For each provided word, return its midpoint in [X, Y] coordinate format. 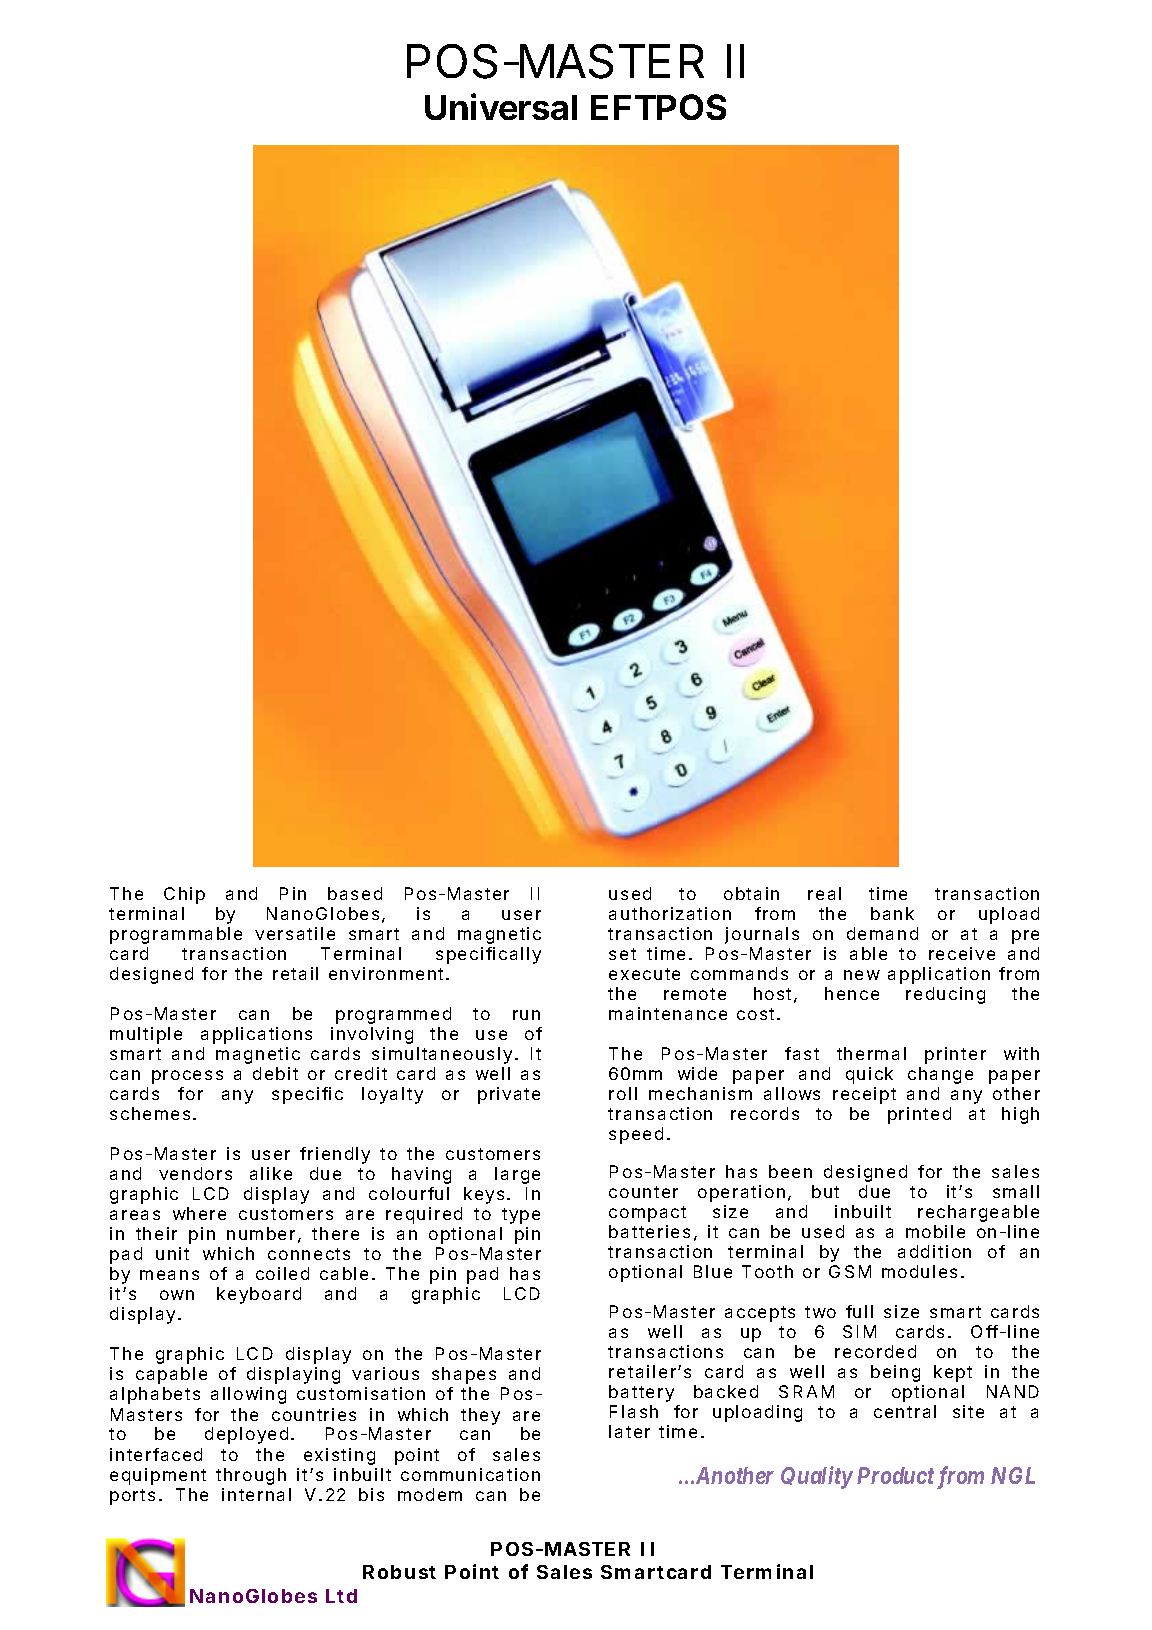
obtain [751, 893]
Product [895, 1475]
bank [892, 913]
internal [256, 1494]
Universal [501, 106]
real [824, 893]
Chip [184, 895]
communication [470, 1474]
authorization [670, 913]
